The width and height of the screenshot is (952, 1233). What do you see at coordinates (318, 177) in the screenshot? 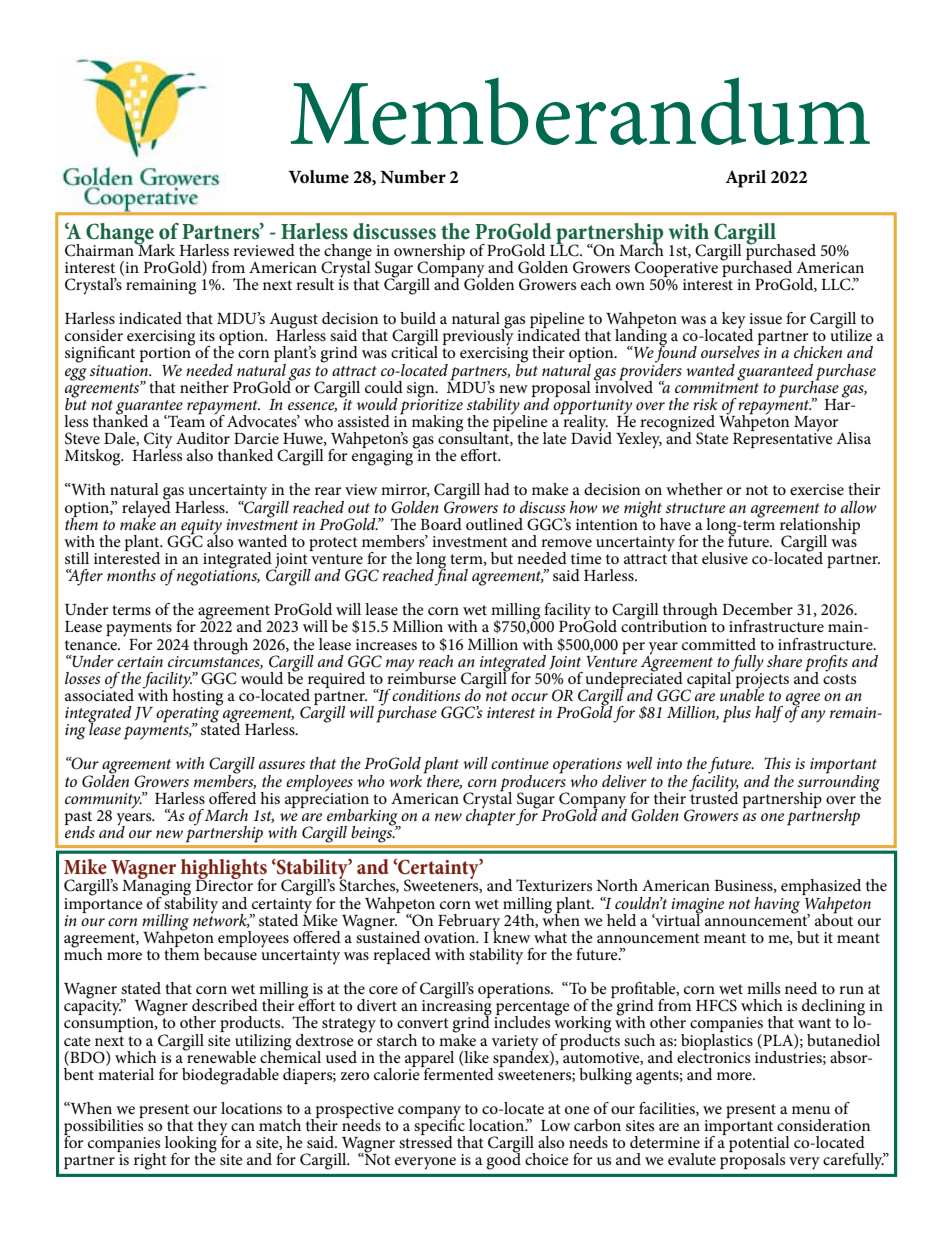
I see `Volume` at bounding box center [318, 177].
